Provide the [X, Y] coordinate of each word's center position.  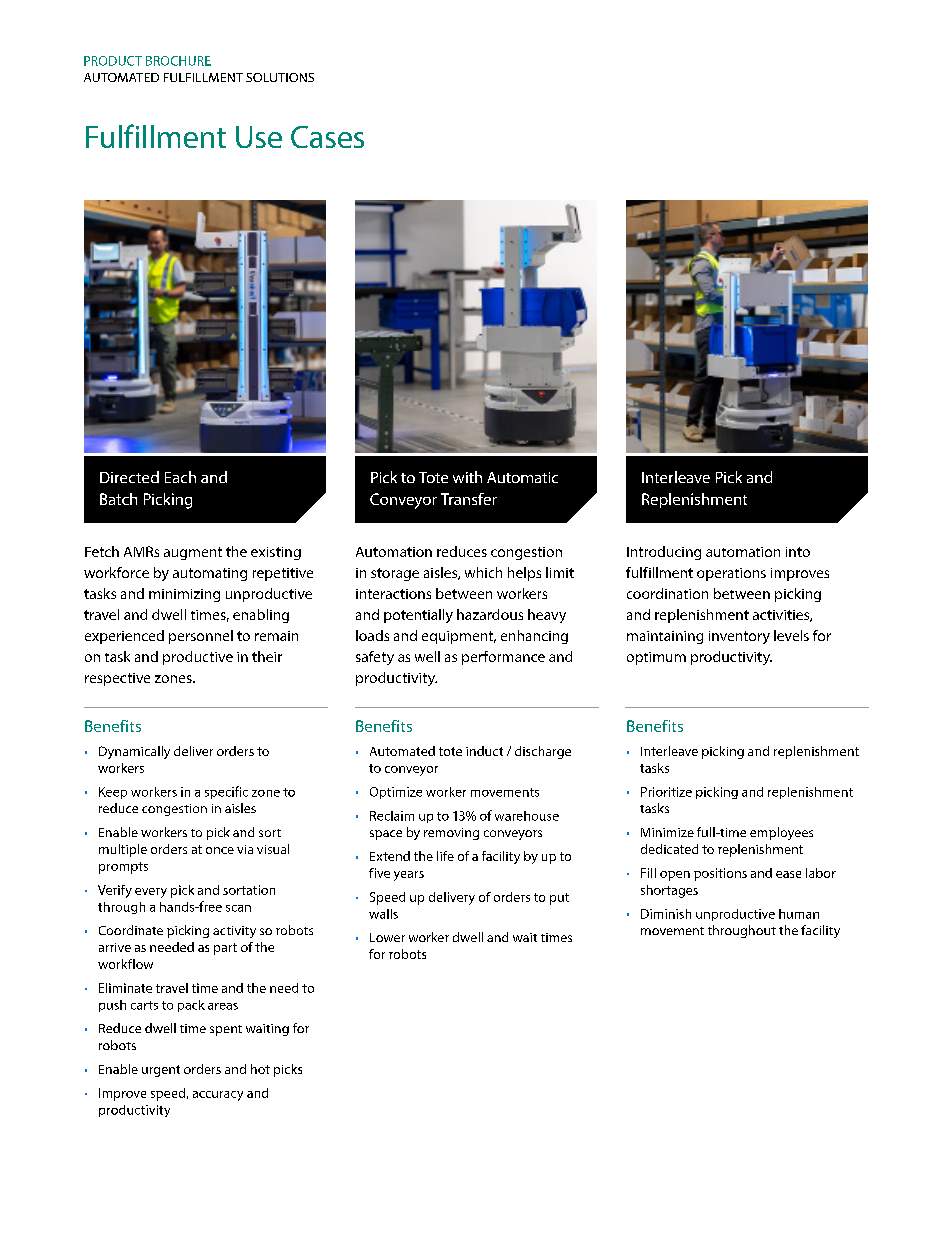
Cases [327, 137]
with [467, 477]
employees [781, 833]
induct [484, 751]
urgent [161, 1071]
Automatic [522, 477]
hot [260, 1069]
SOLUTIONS [280, 77]
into [798, 552]
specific [226, 792]
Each [180, 477]
